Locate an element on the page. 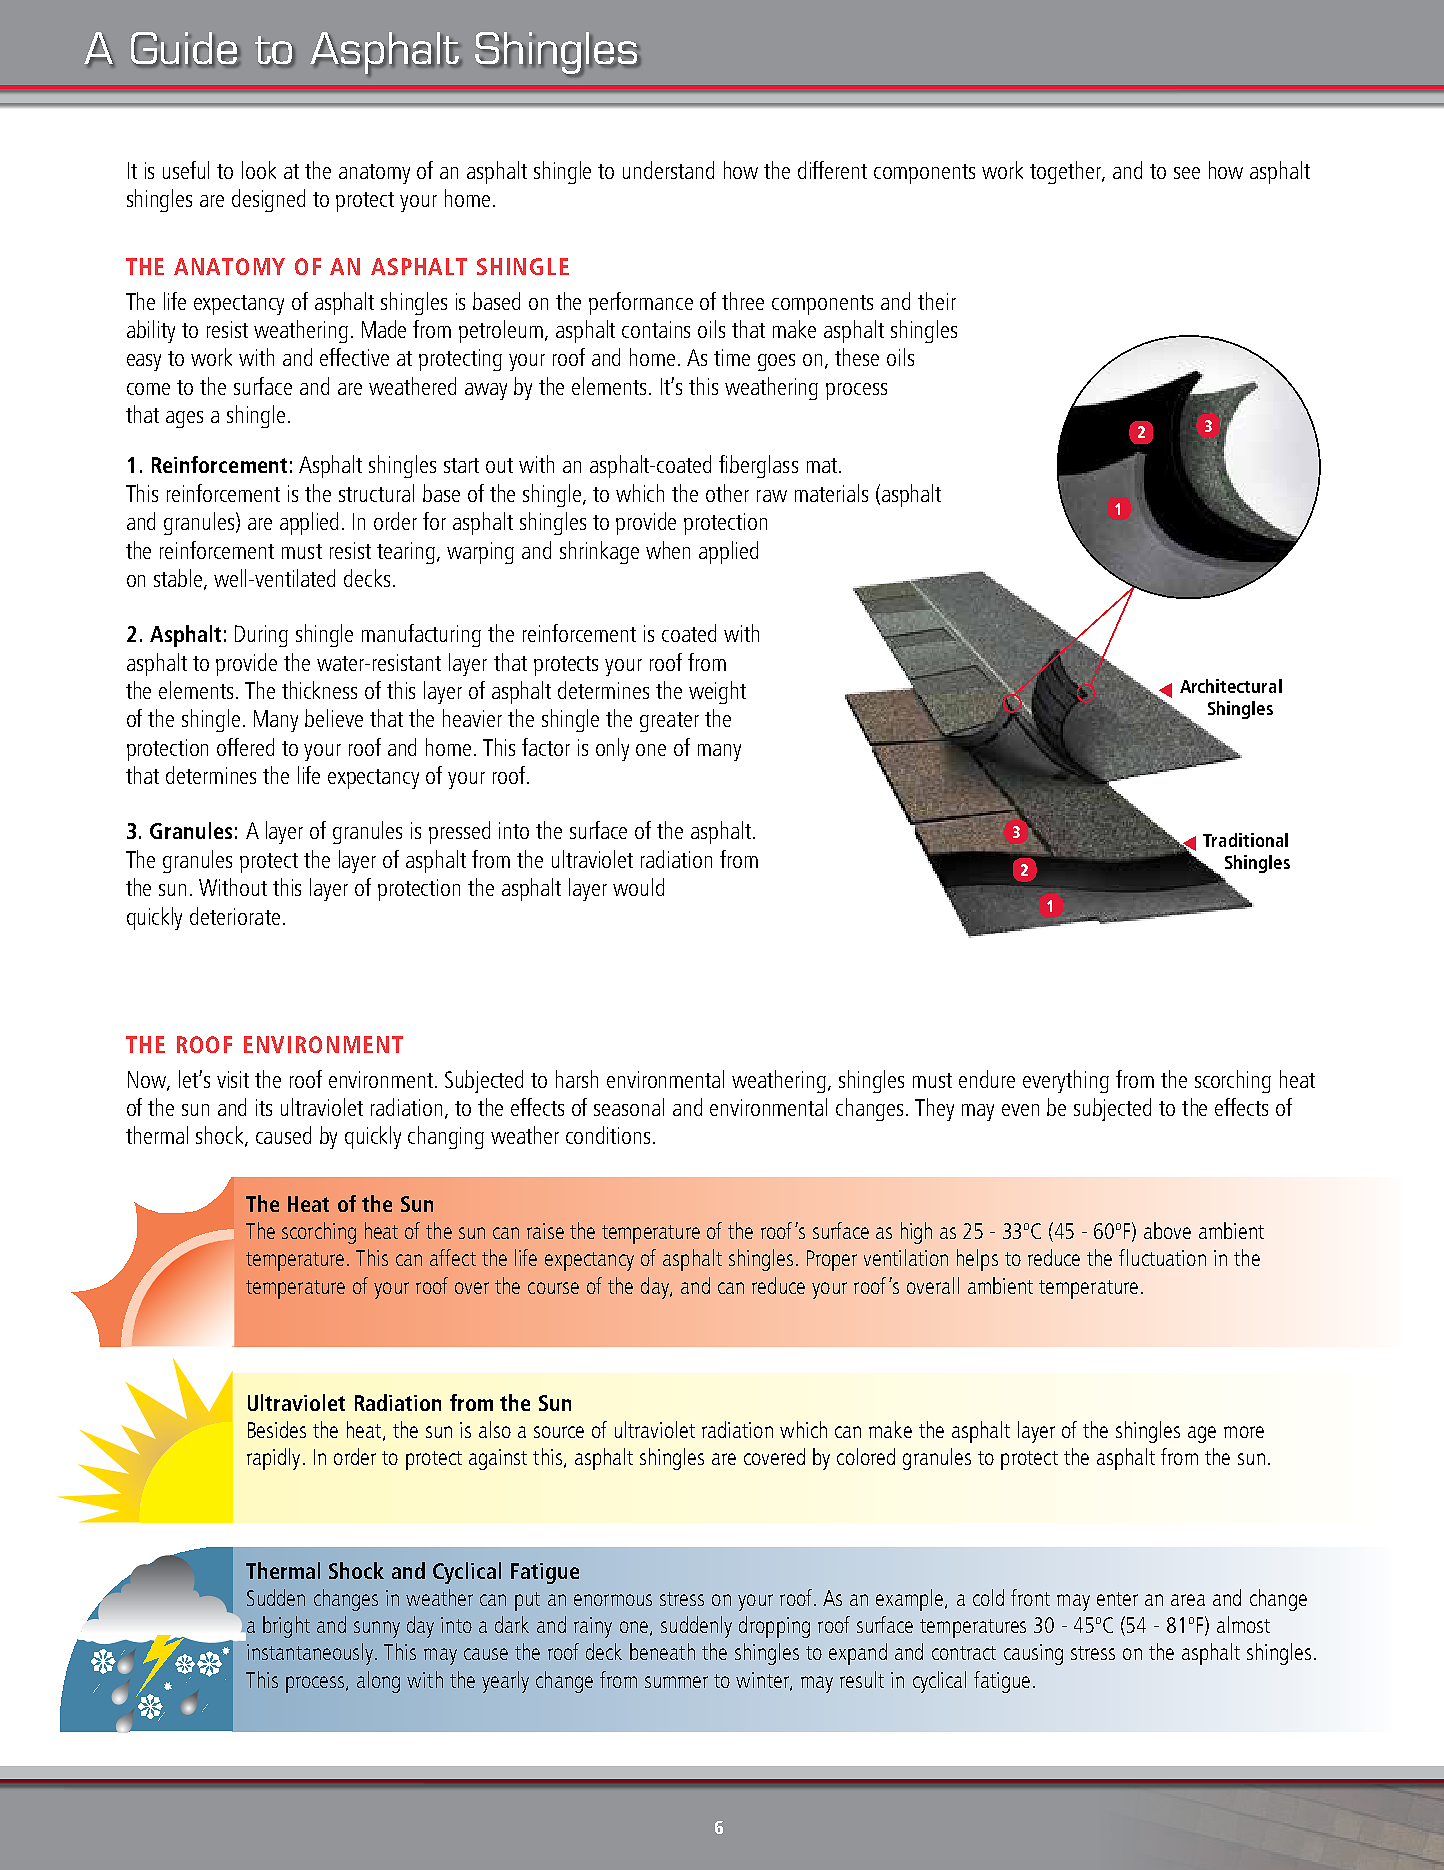 Image resolution: width=1444 pixels, height=1870 pixels. bright is located at coordinates (286, 1627).
